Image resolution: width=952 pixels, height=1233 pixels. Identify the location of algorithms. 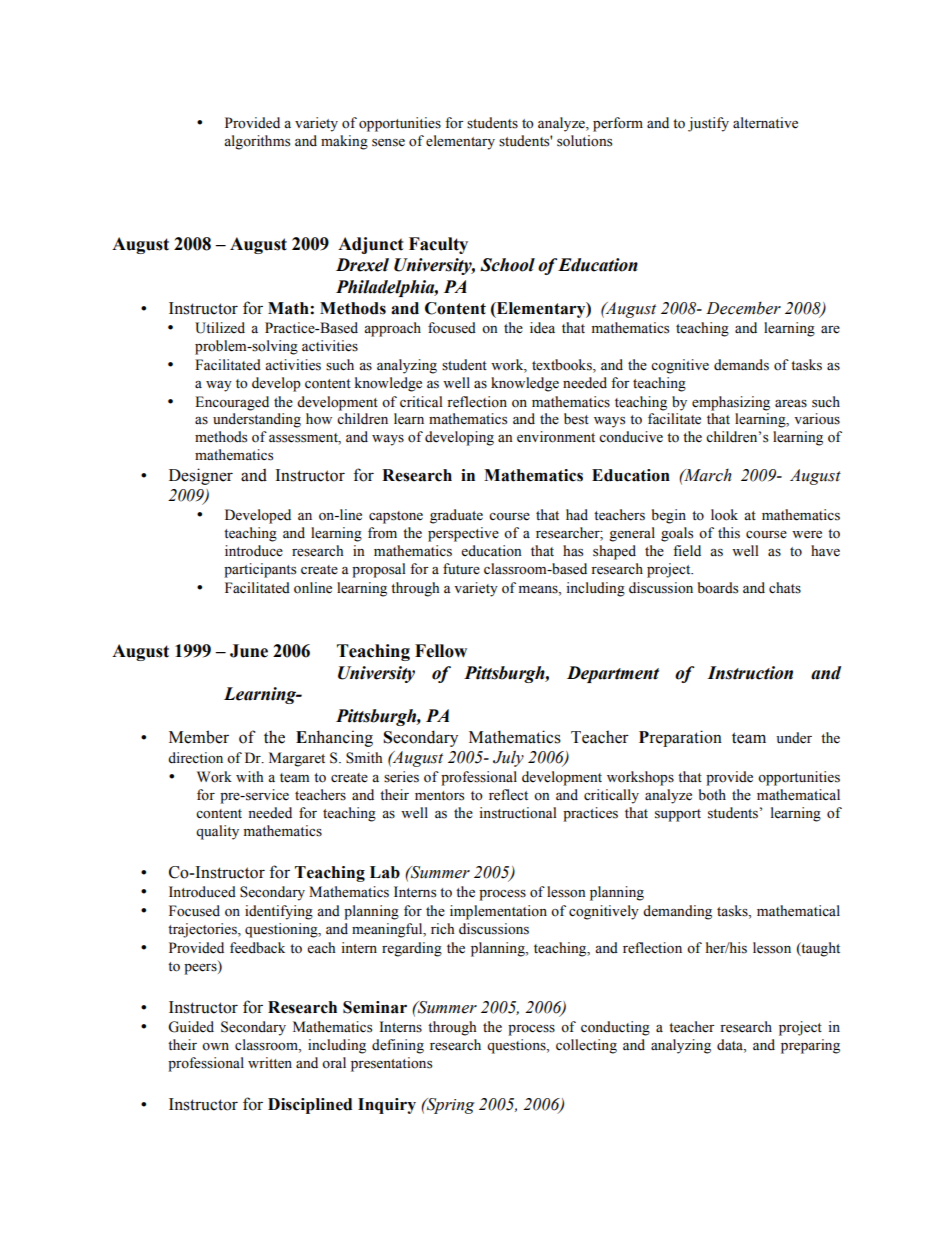
(257, 142).
